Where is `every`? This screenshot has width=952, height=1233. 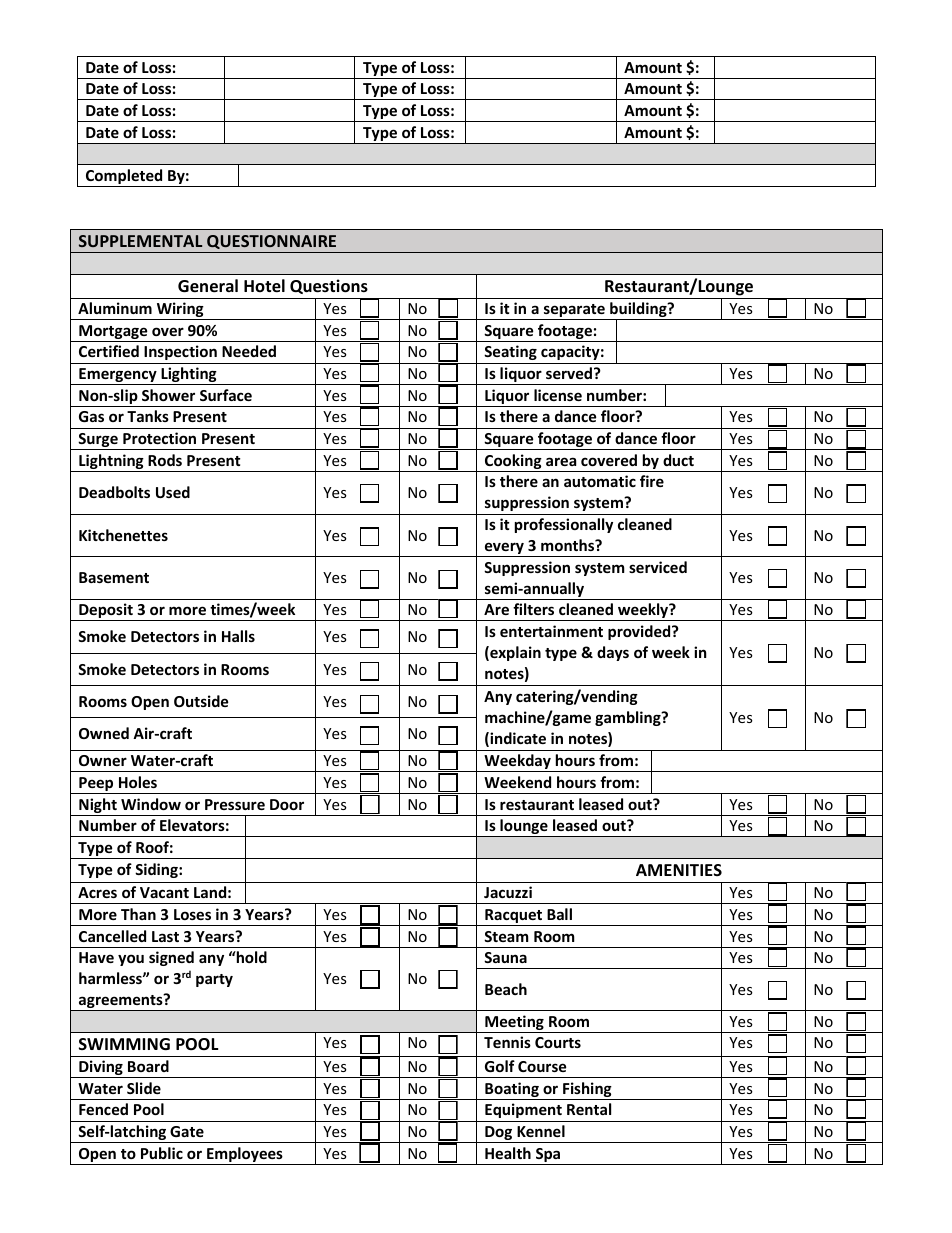 every is located at coordinates (504, 549).
